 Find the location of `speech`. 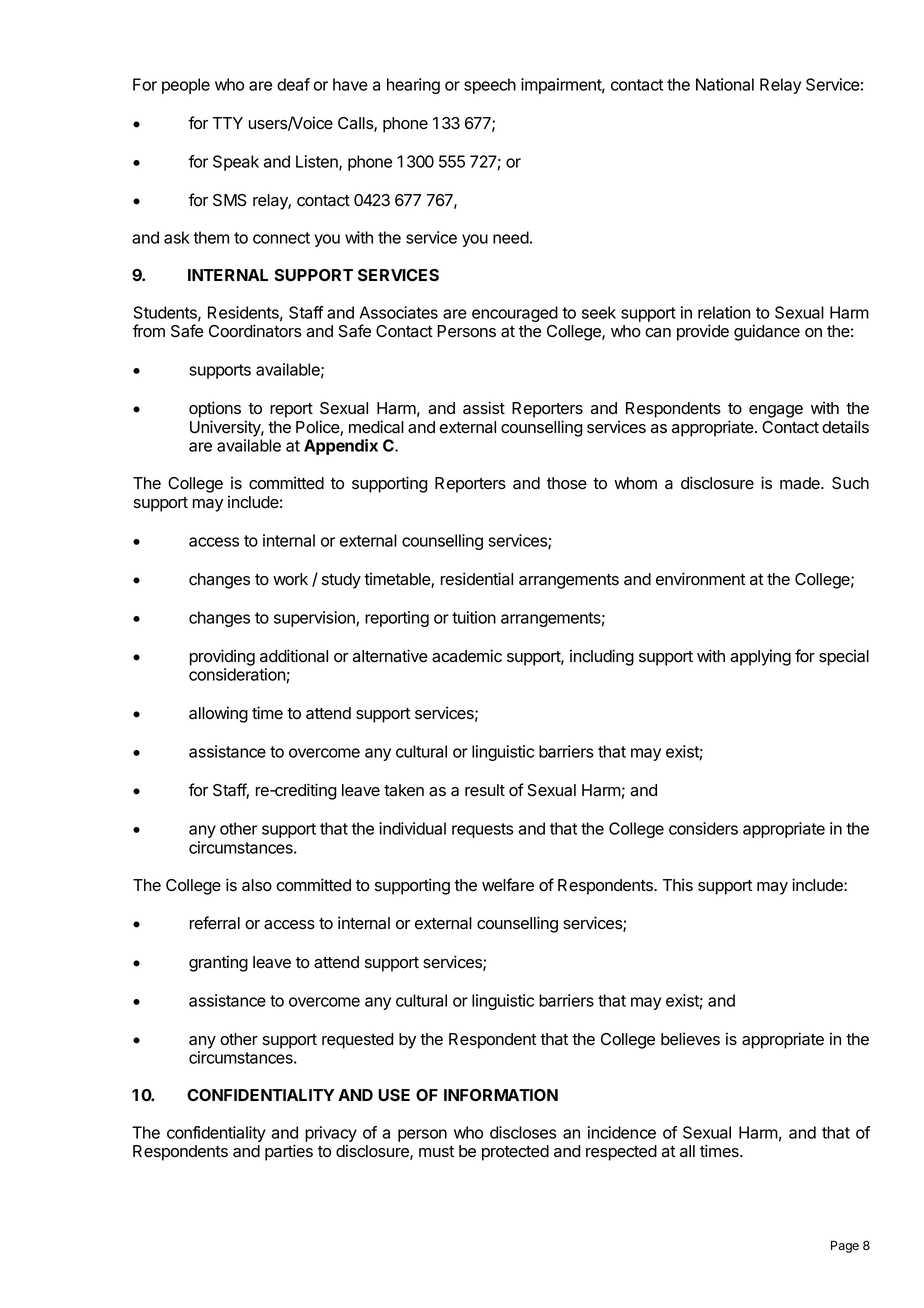

speech is located at coordinates (490, 86).
